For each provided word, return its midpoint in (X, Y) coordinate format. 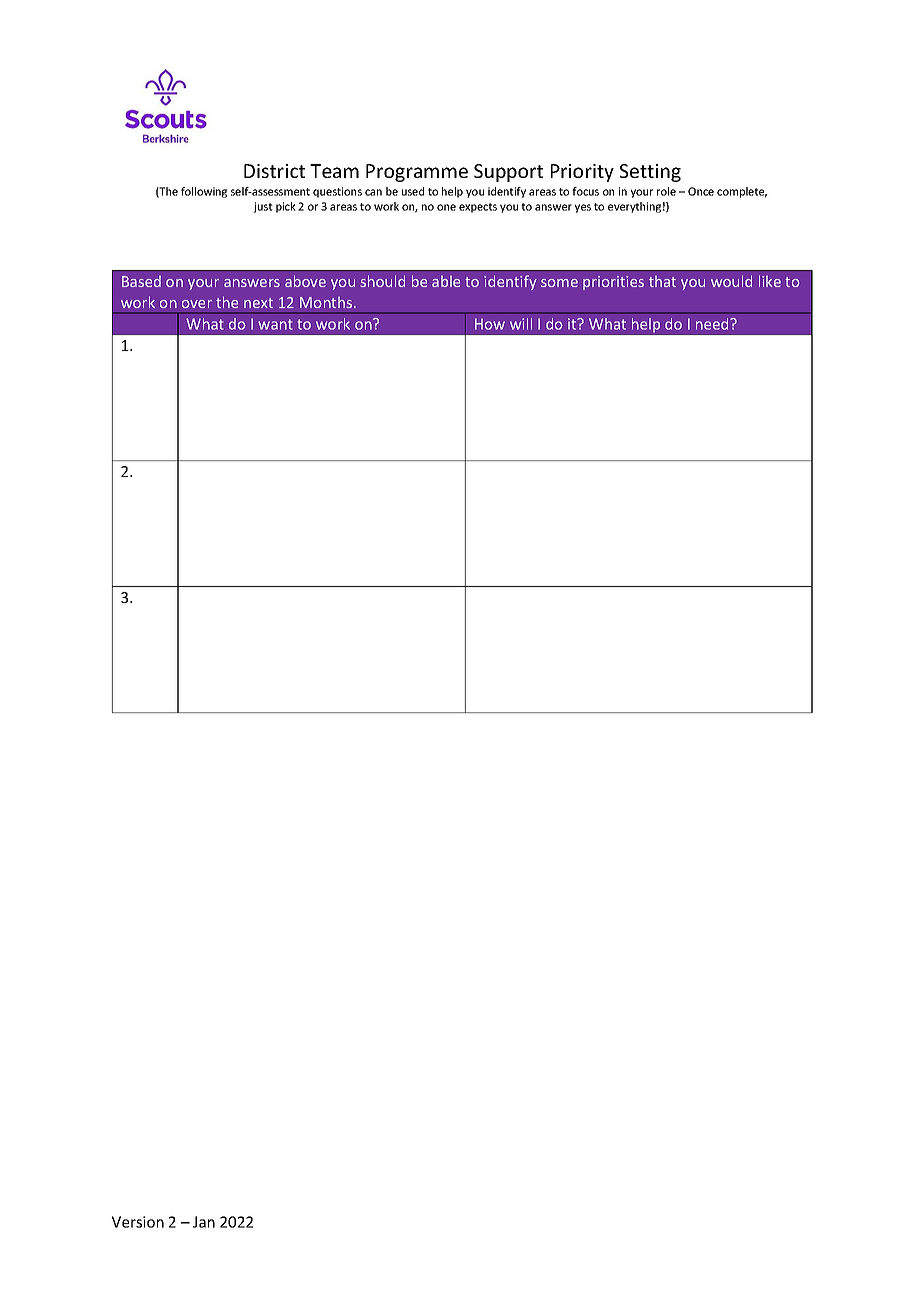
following (204, 192)
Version (138, 1222)
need (713, 324)
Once (701, 191)
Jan (204, 1222)
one (446, 207)
